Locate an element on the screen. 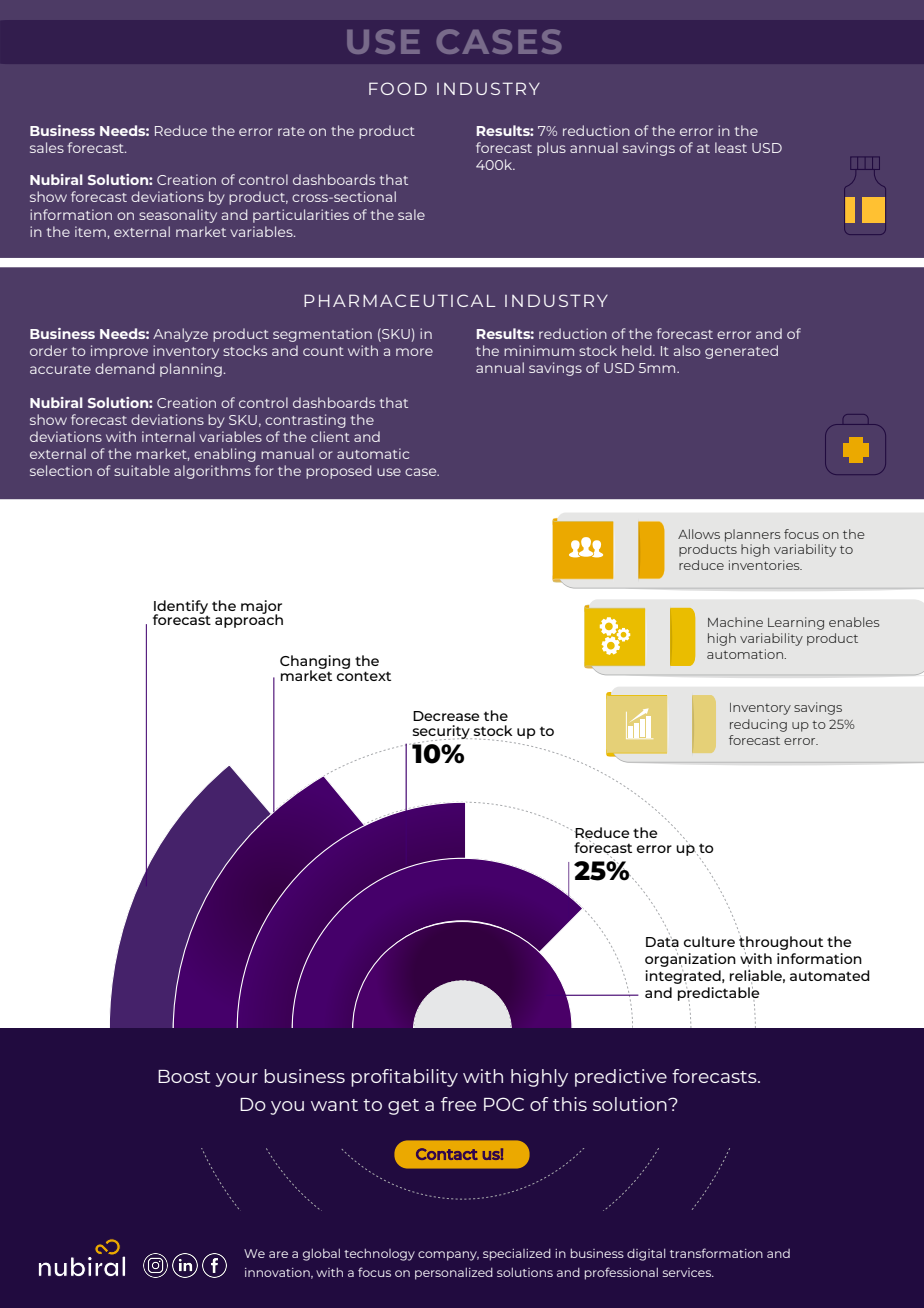 The image size is (924, 1308). throughout is located at coordinates (781, 943).
